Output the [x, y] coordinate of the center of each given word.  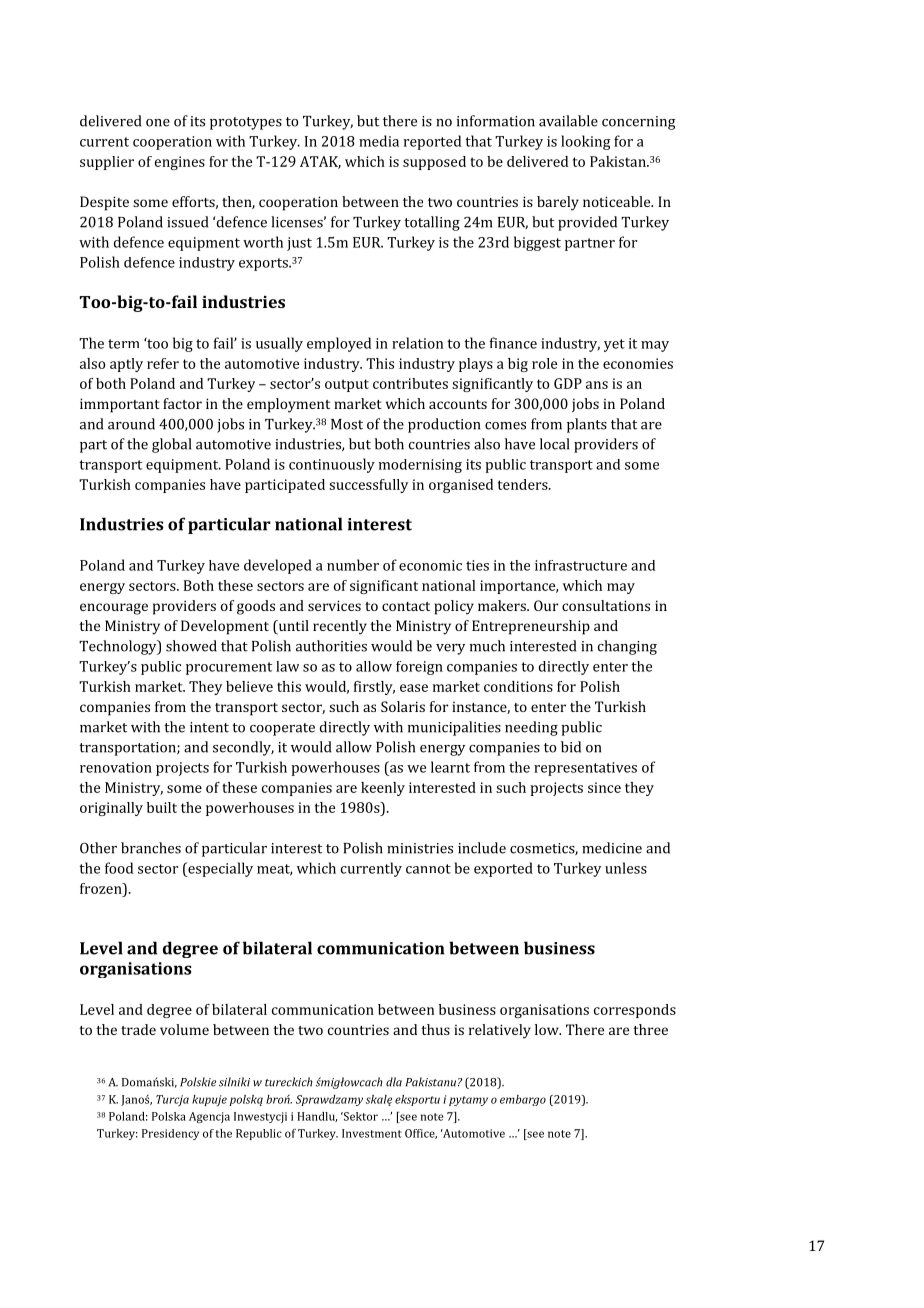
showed [191, 646]
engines [180, 163]
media [379, 141]
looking [586, 142]
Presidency [170, 1134]
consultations [606, 605]
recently [340, 627]
